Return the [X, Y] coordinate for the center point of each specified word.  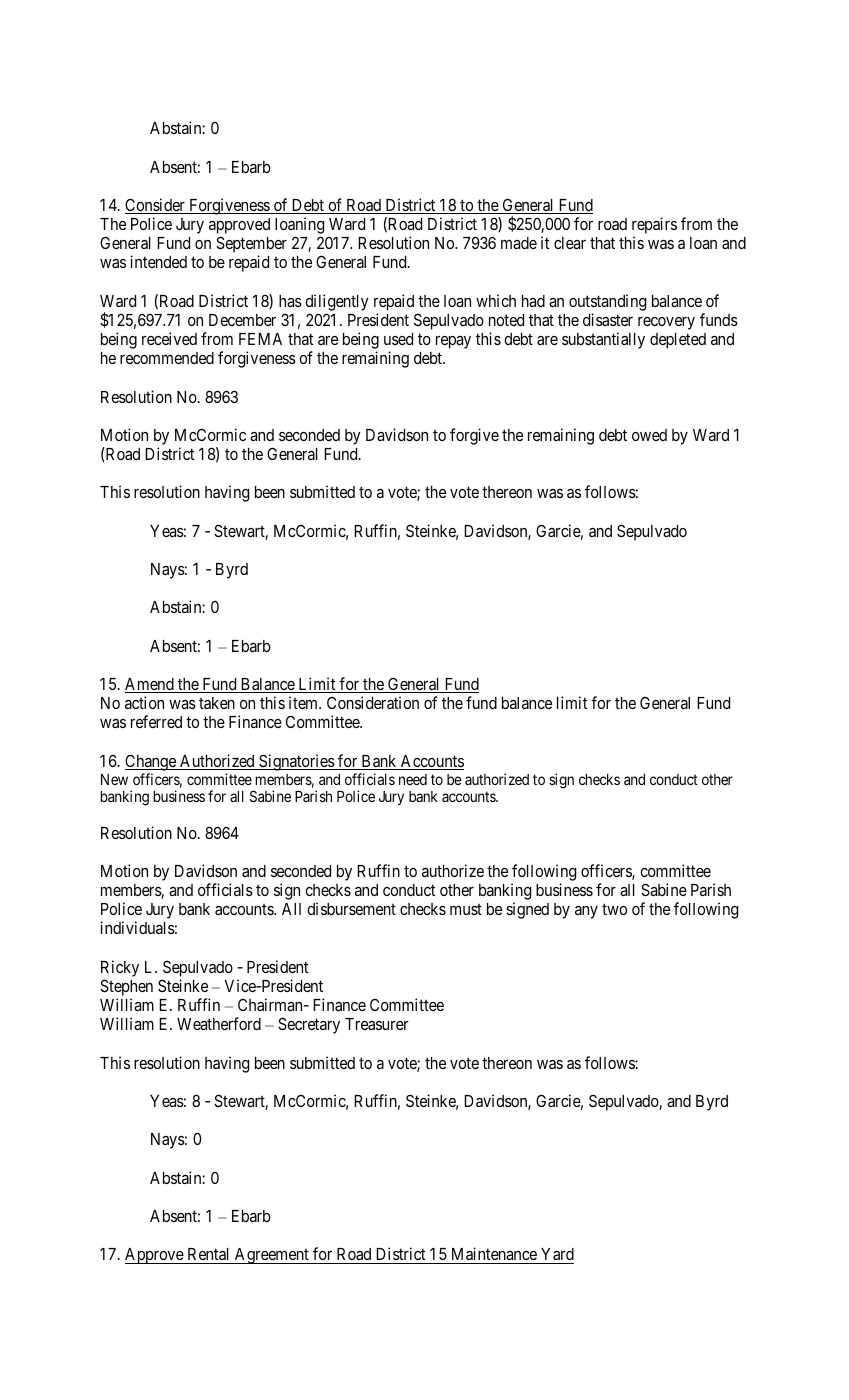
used [398, 339]
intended [158, 261]
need [413, 779]
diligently [337, 302]
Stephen [126, 989]
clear [570, 243]
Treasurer [377, 1024]
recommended [167, 358]
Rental [208, 1254]
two [614, 909]
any [586, 912]
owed [649, 435]
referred [156, 721]
